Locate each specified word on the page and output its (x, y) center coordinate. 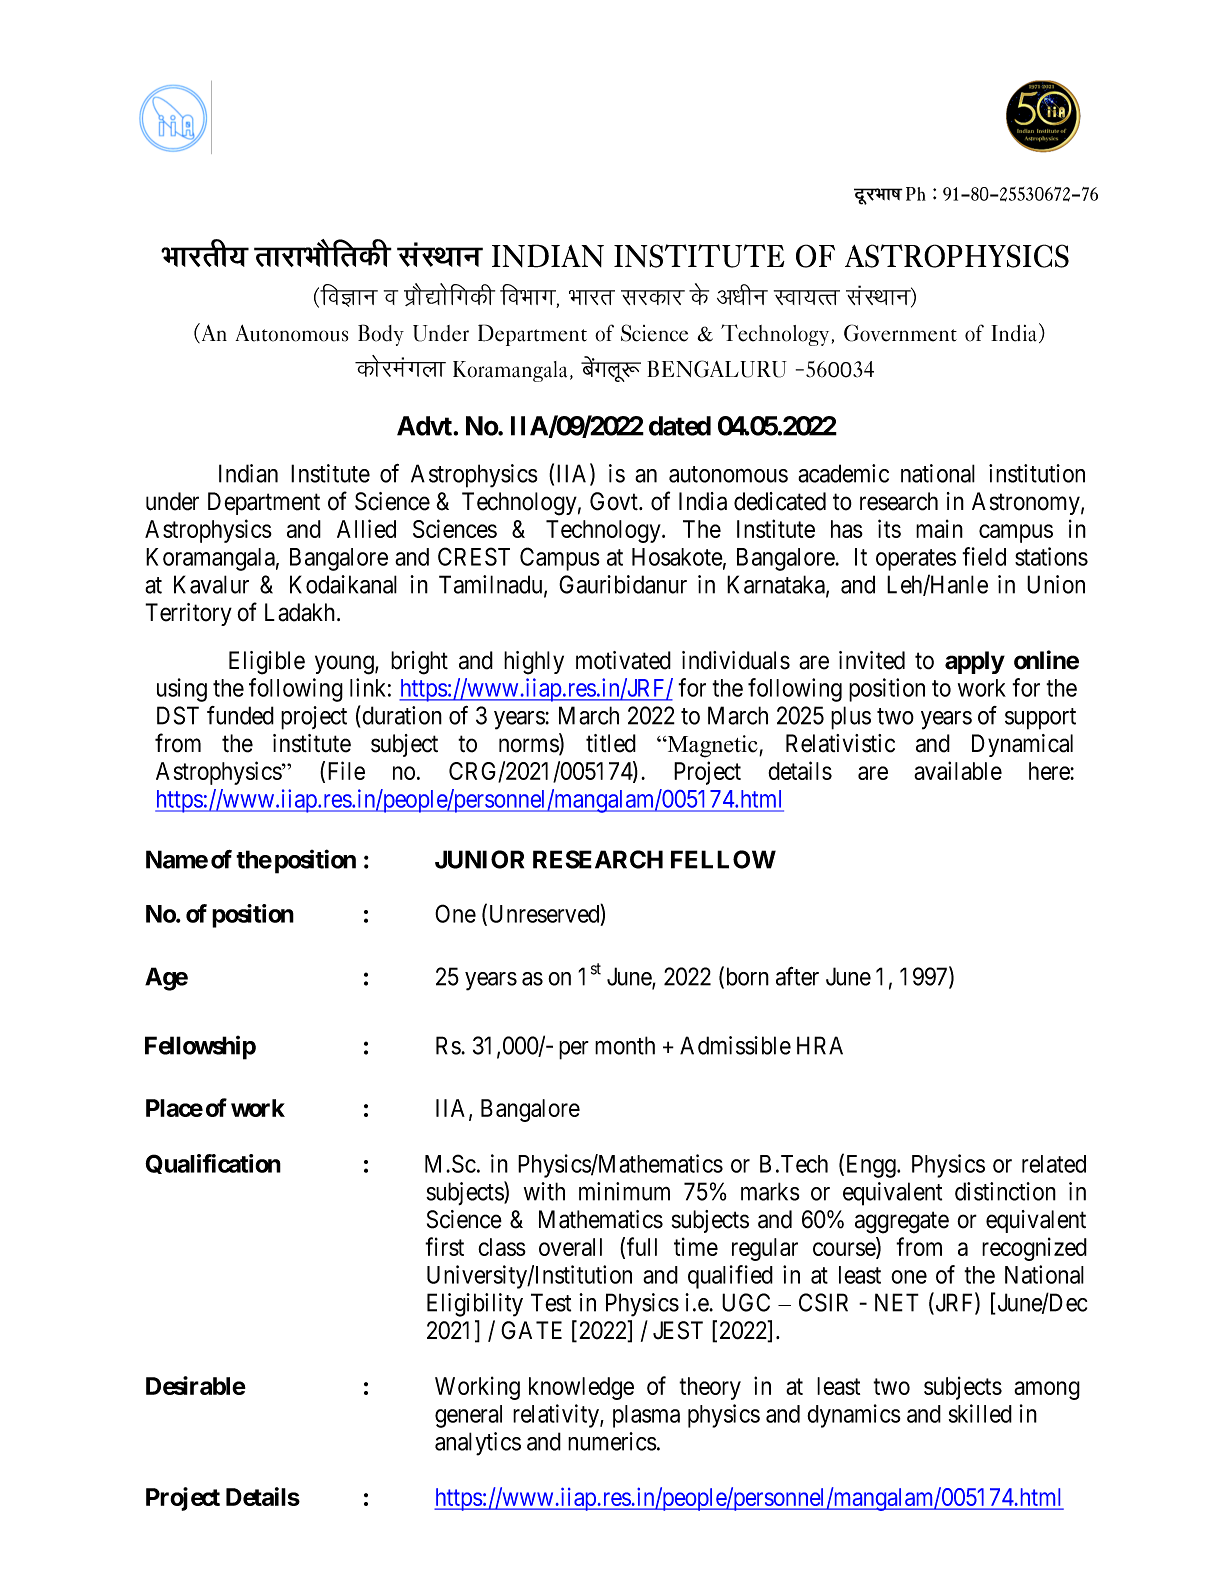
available (958, 770)
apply (975, 662)
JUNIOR (479, 859)
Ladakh (301, 612)
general (468, 1416)
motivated (623, 660)
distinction (1005, 1191)
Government (900, 333)
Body (381, 335)
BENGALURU (717, 369)
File (346, 770)
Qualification (213, 1164)
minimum (624, 1191)
